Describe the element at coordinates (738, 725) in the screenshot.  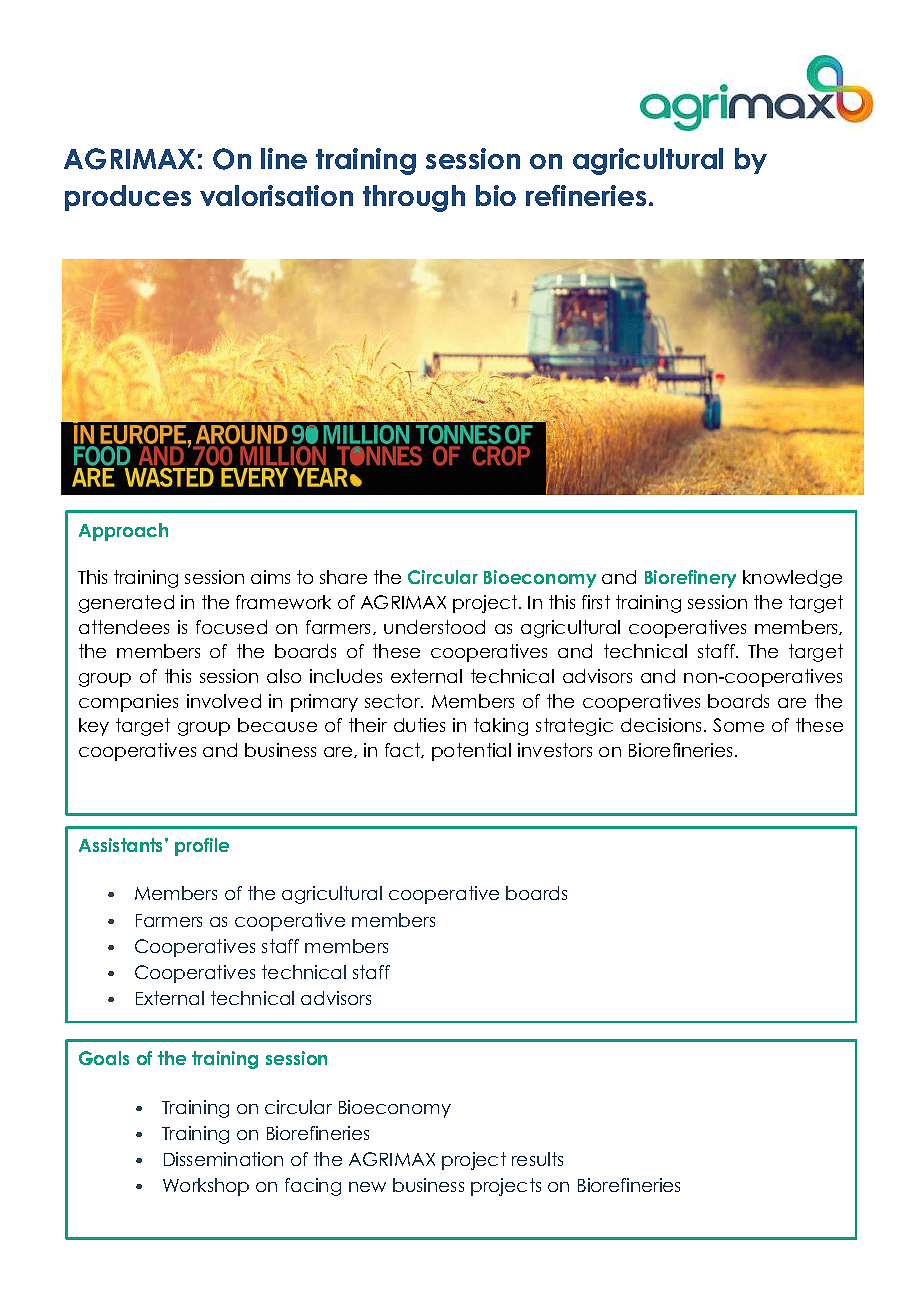
I see `Some` at that location.
